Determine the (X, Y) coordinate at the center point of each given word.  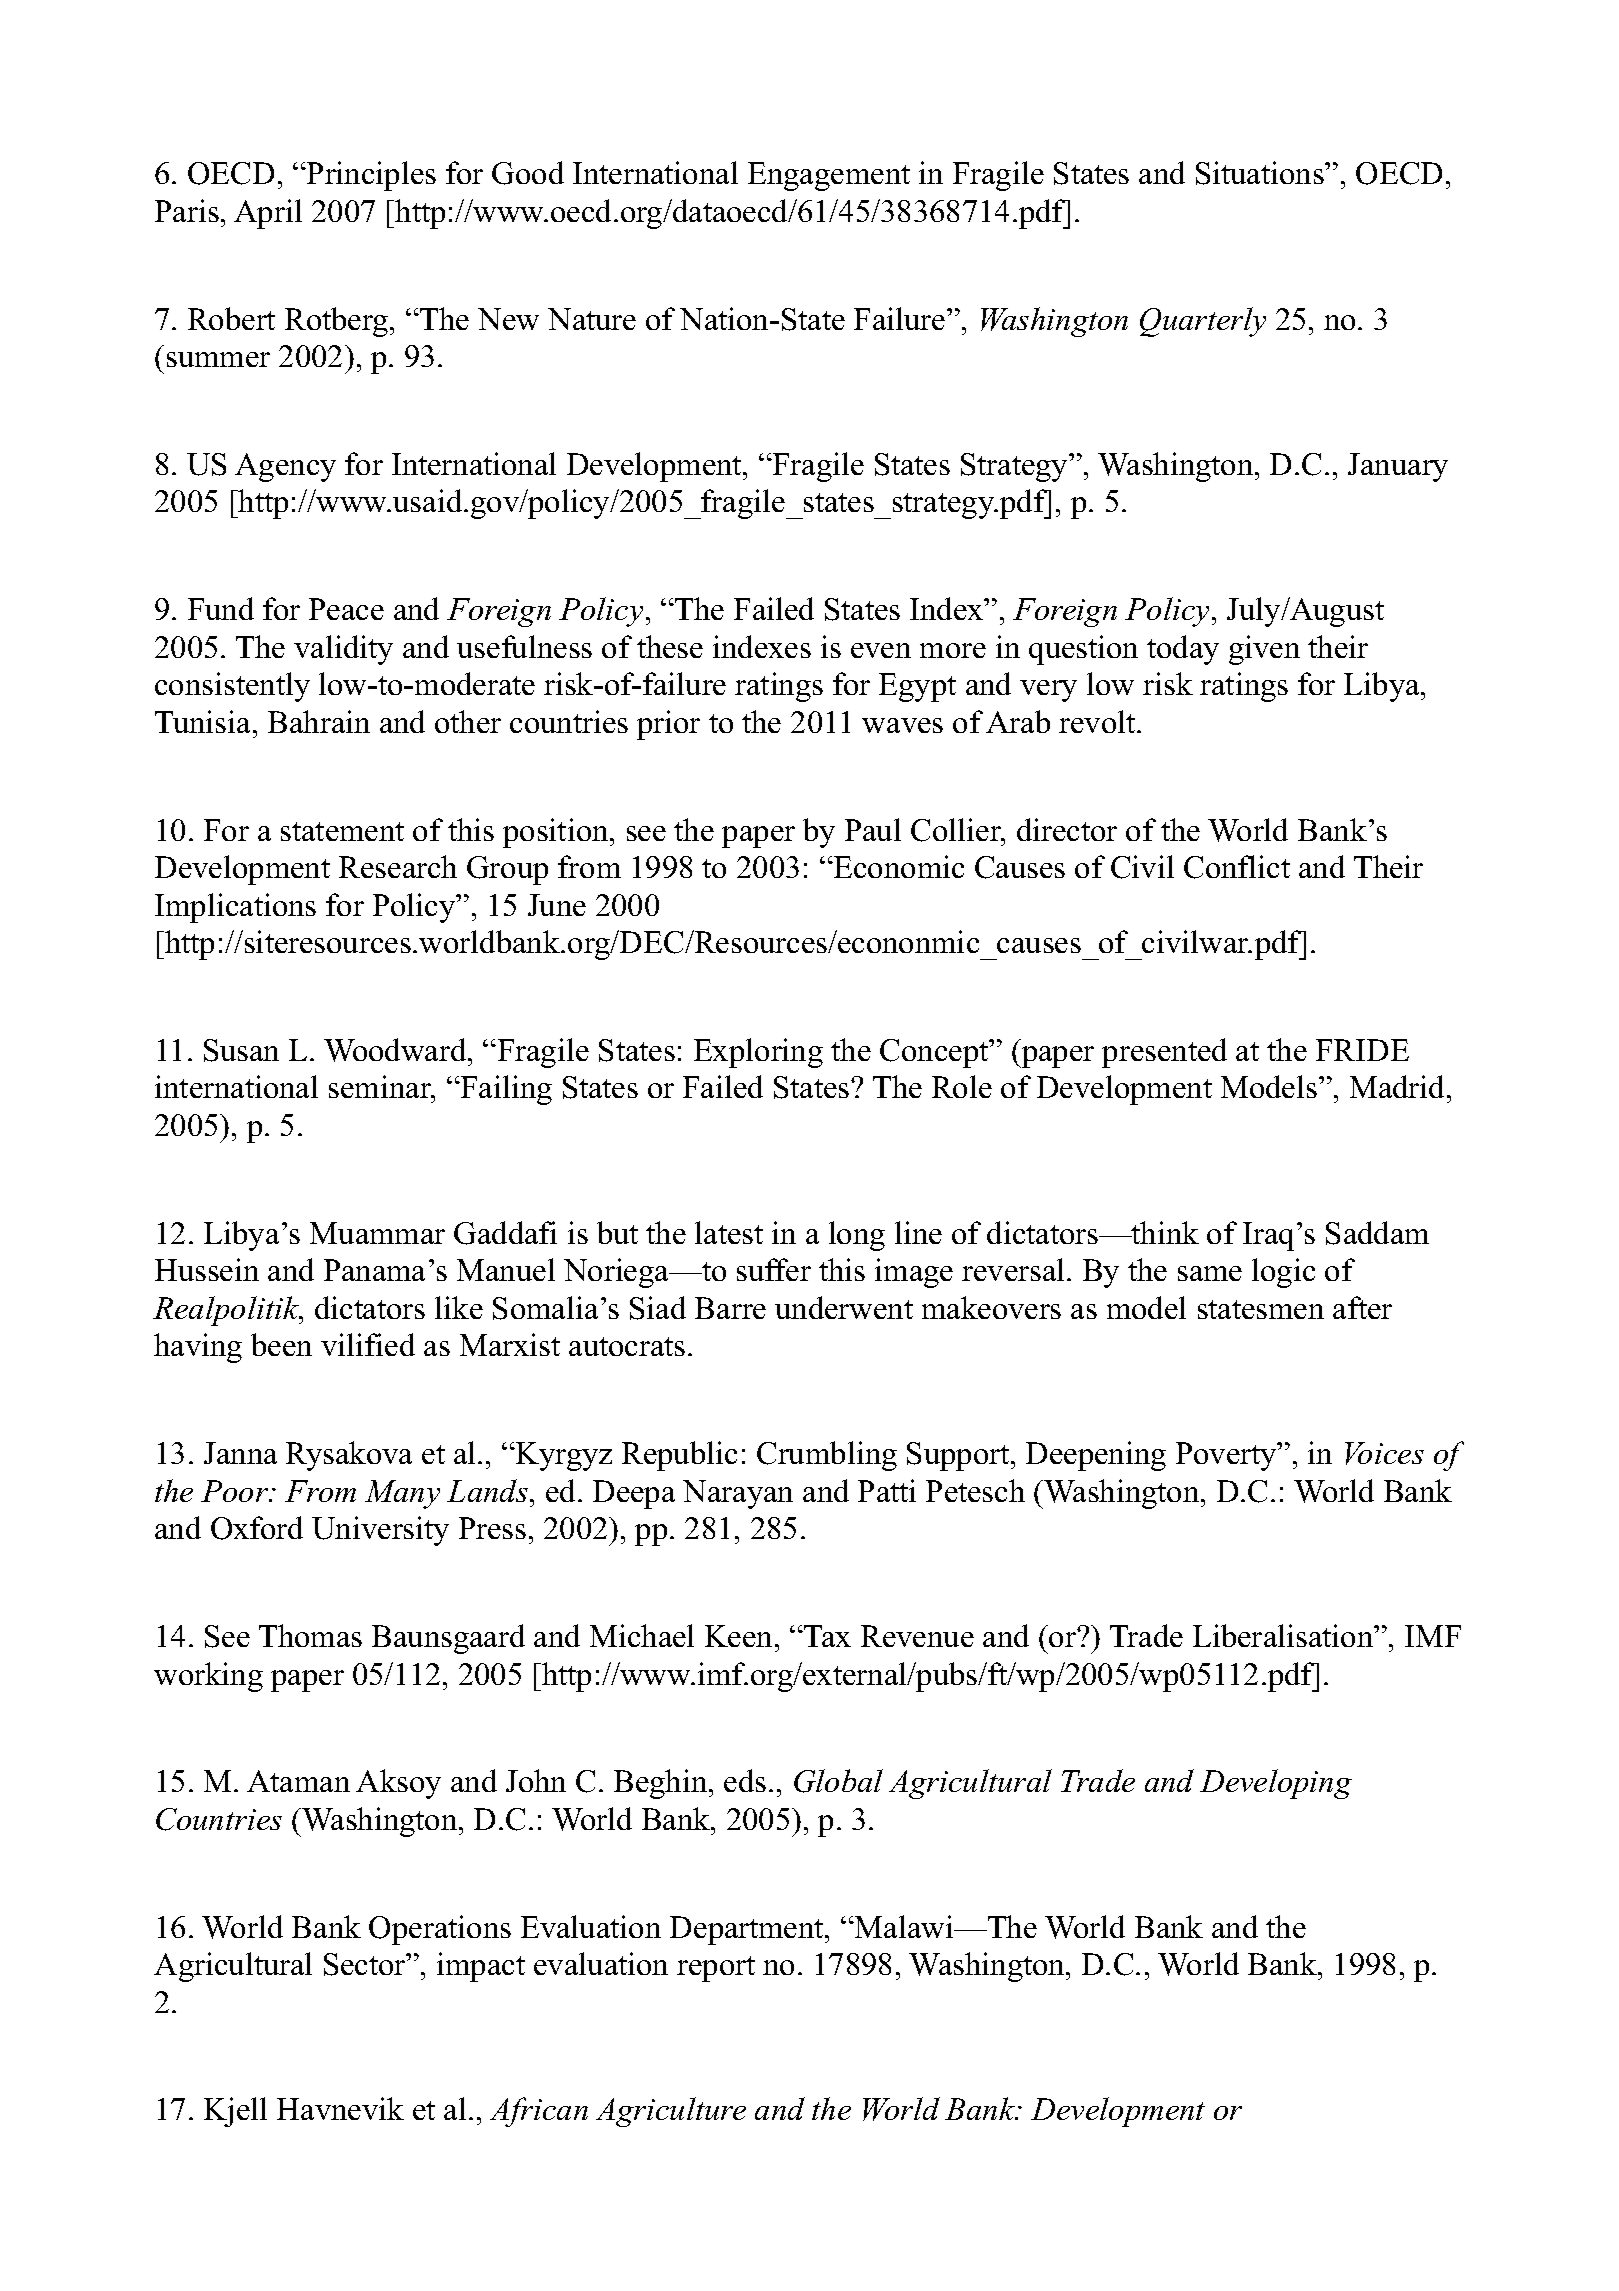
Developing (1276, 1784)
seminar (381, 1088)
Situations (1261, 173)
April (268, 214)
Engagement (829, 176)
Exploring (758, 1053)
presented (1164, 1053)
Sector (366, 1964)
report (716, 1969)
